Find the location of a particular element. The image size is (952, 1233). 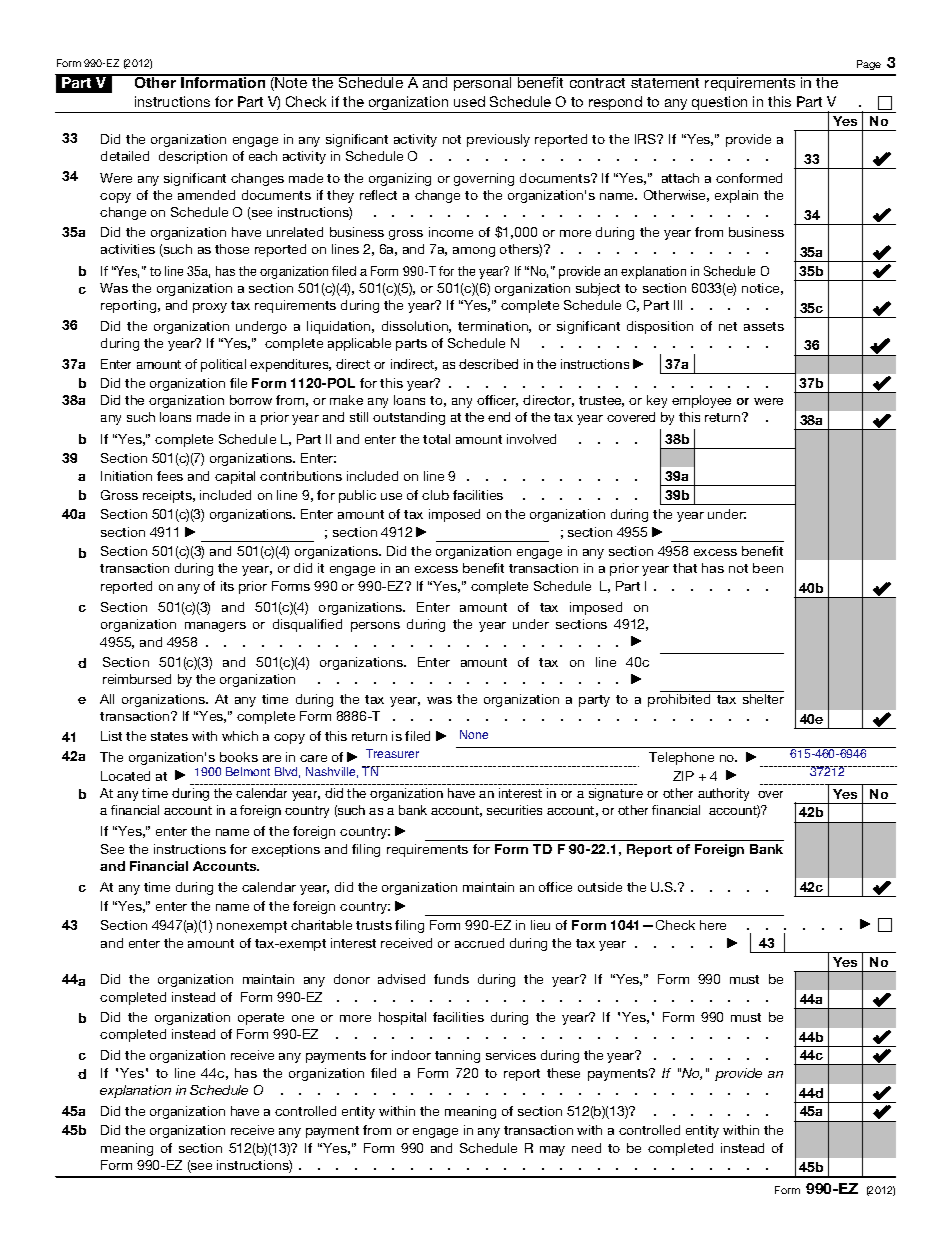

assets is located at coordinates (764, 326).
